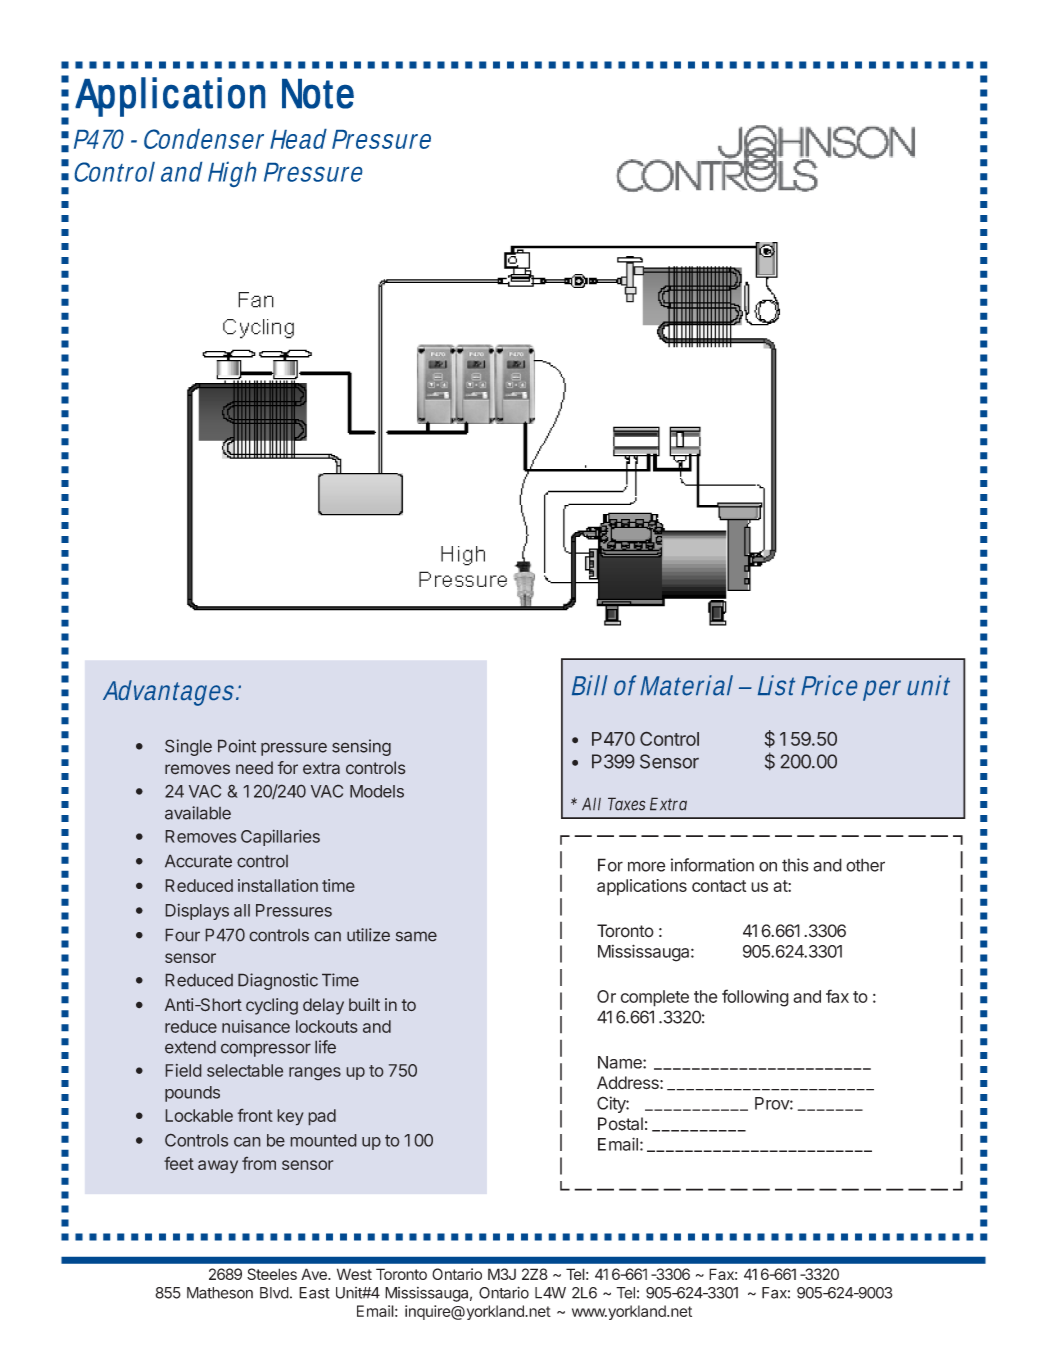  I want to click on need, so click(254, 768).
